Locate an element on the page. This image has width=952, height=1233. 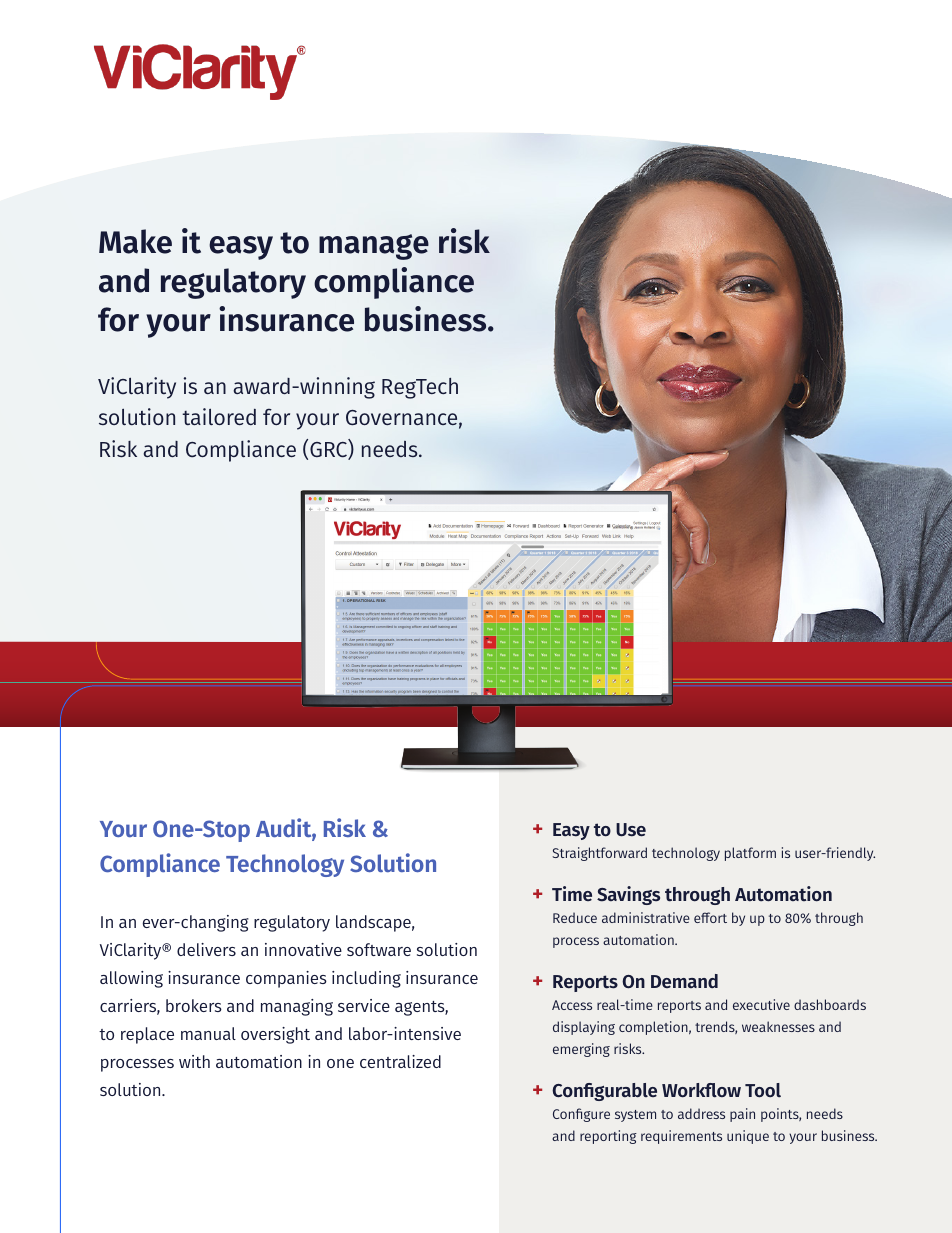
delivers is located at coordinates (206, 949).
